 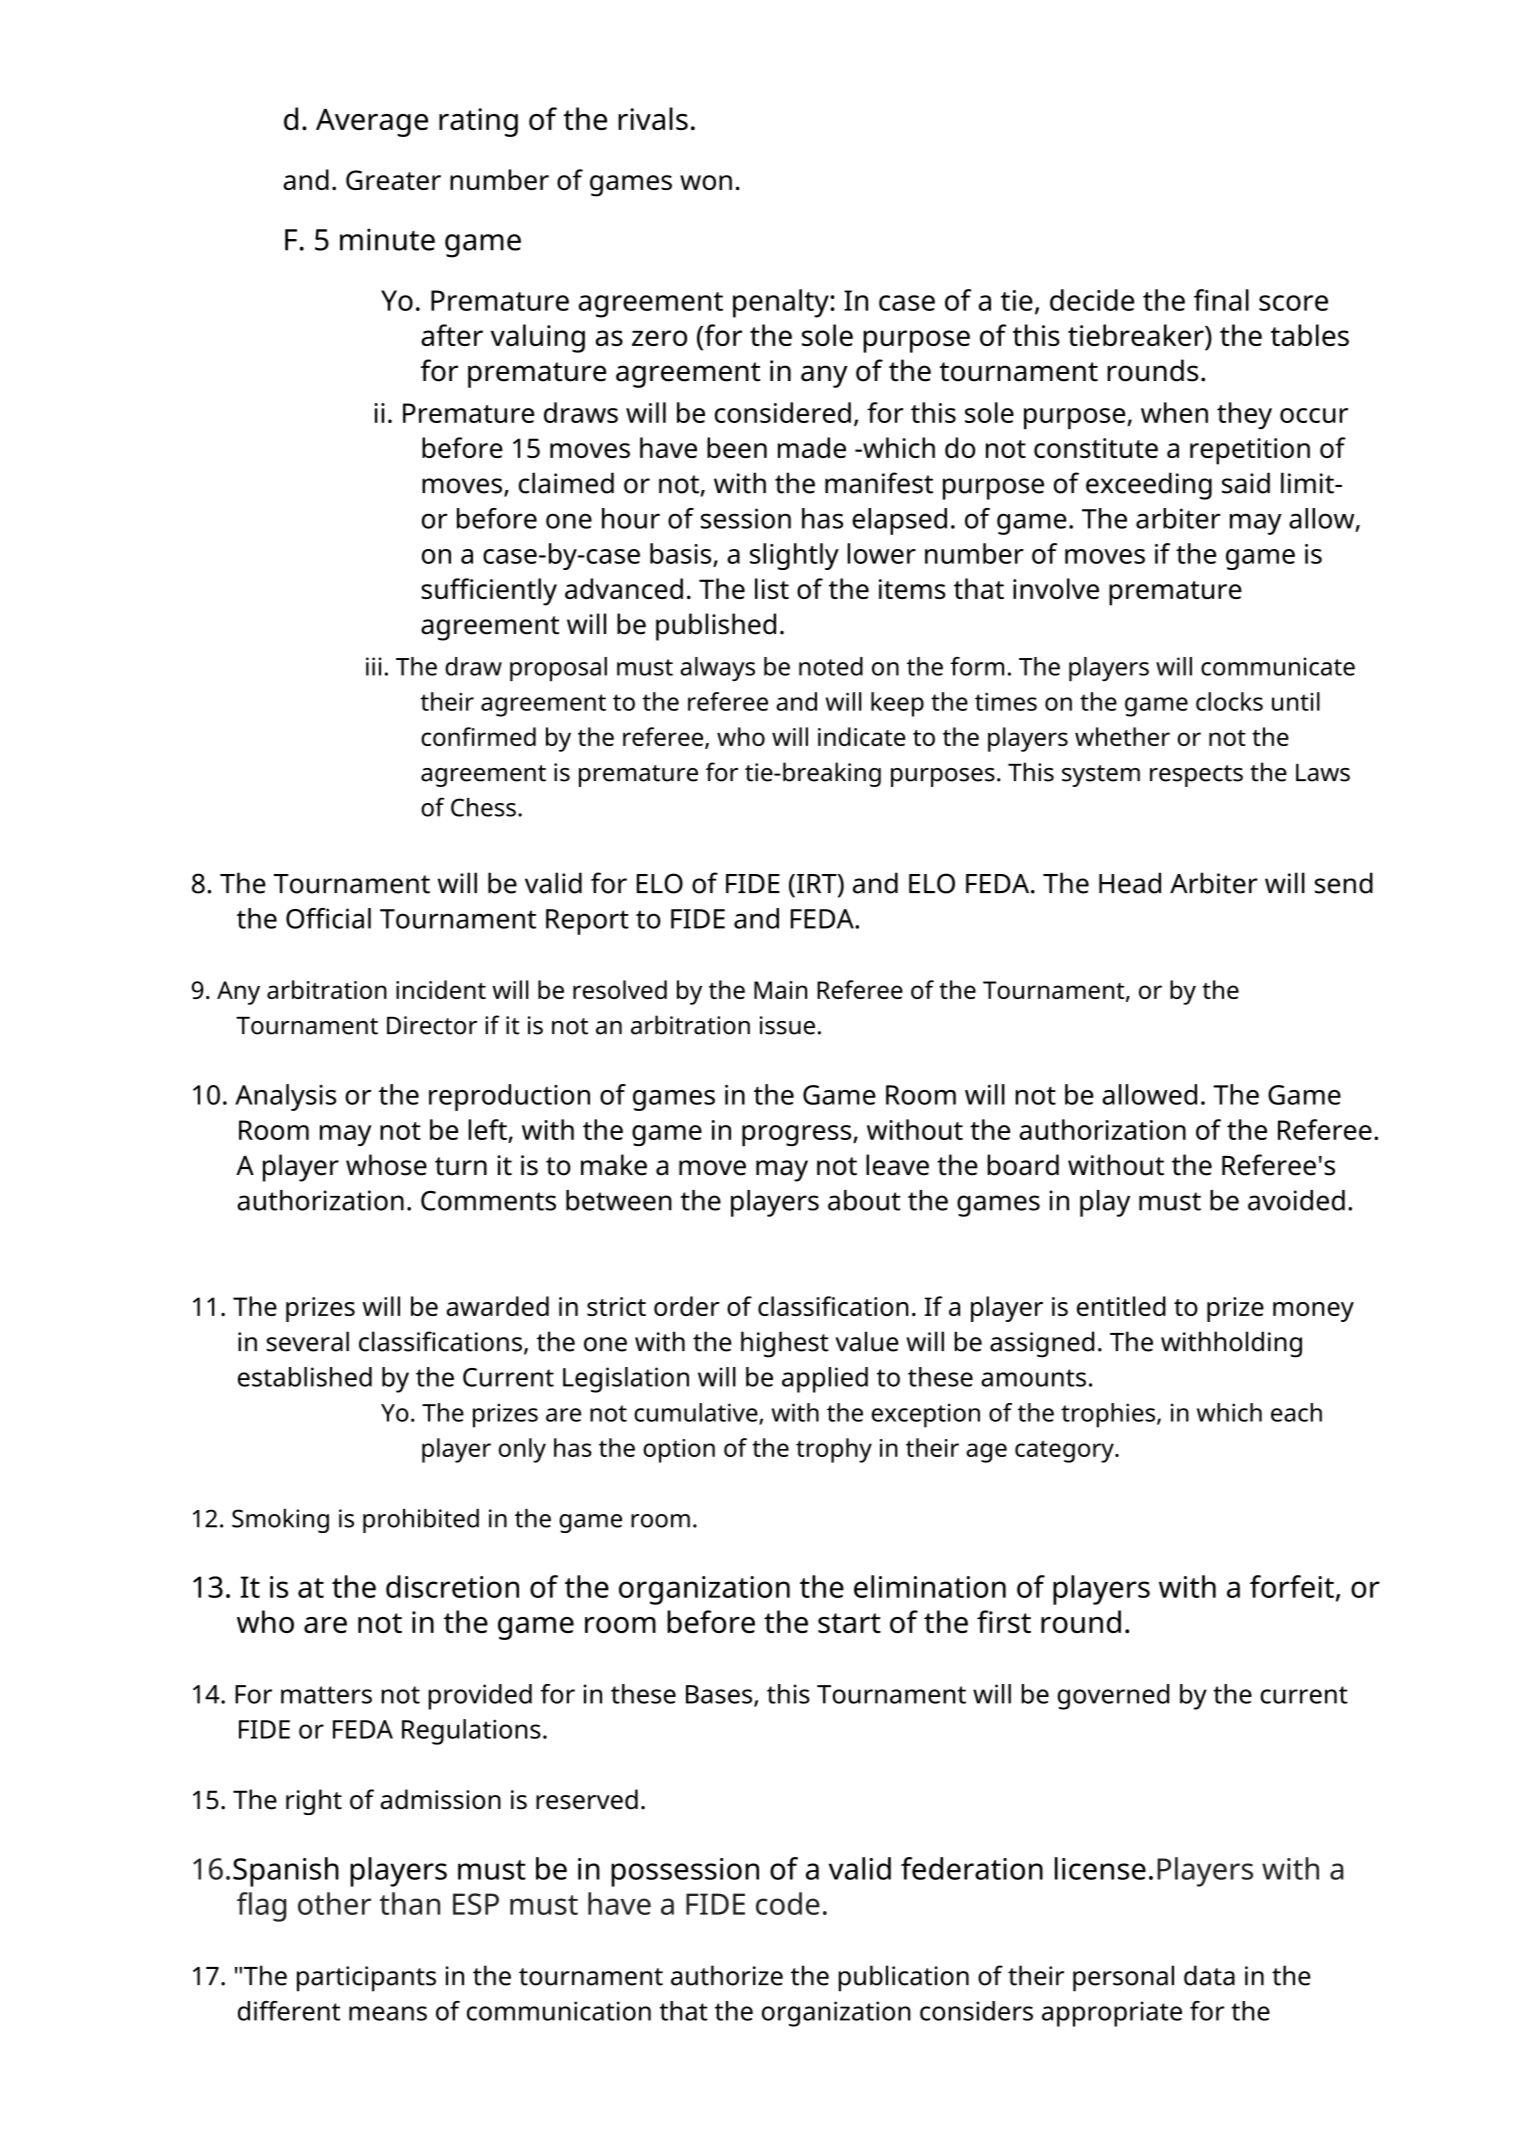 I want to click on issue, so click(x=787, y=1025).
